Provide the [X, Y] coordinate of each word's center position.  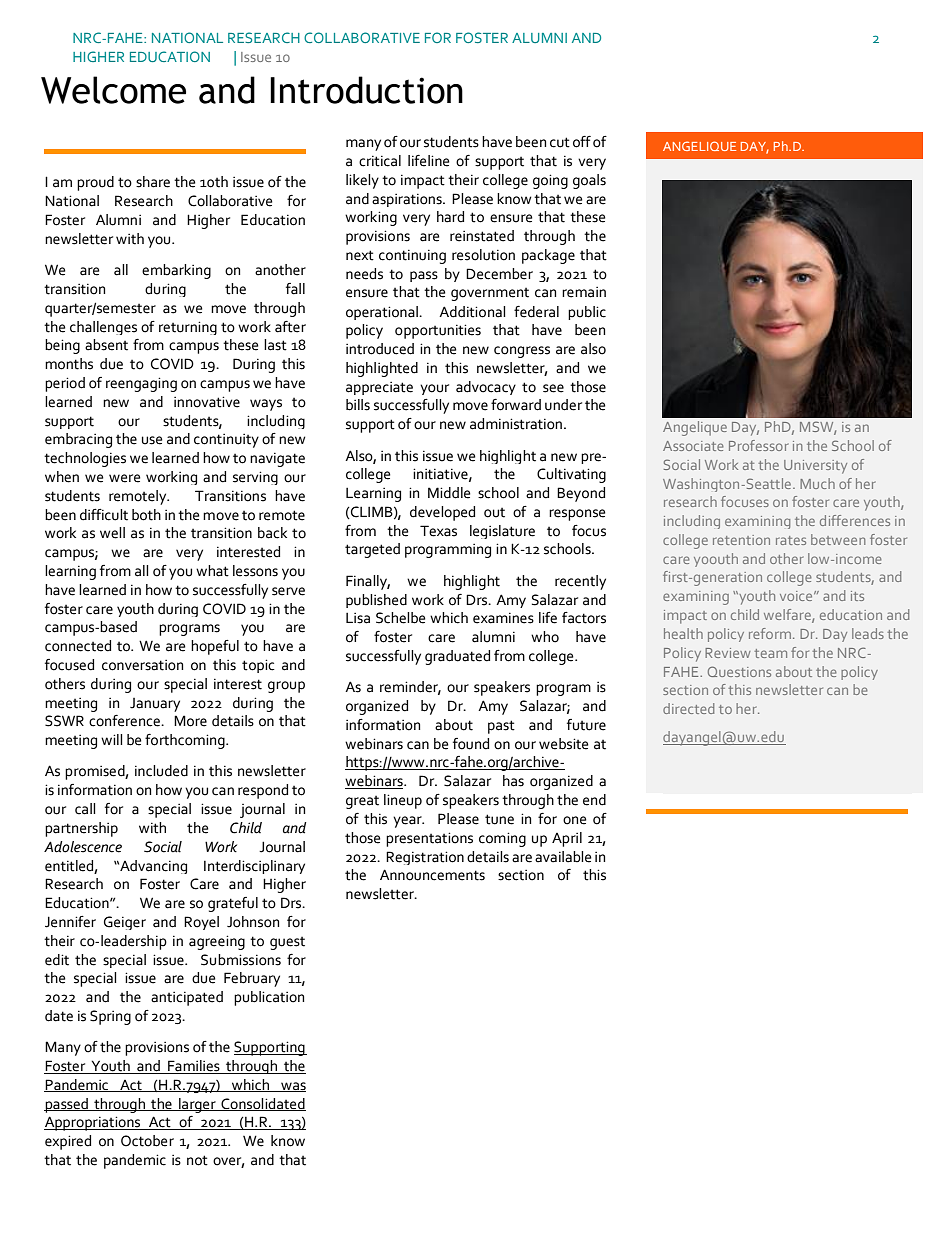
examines [503, 618]
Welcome [113, 90]
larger [197, 1105]
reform [770, 633]
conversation [142, 665]
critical [380, 161]
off [582, 142]
